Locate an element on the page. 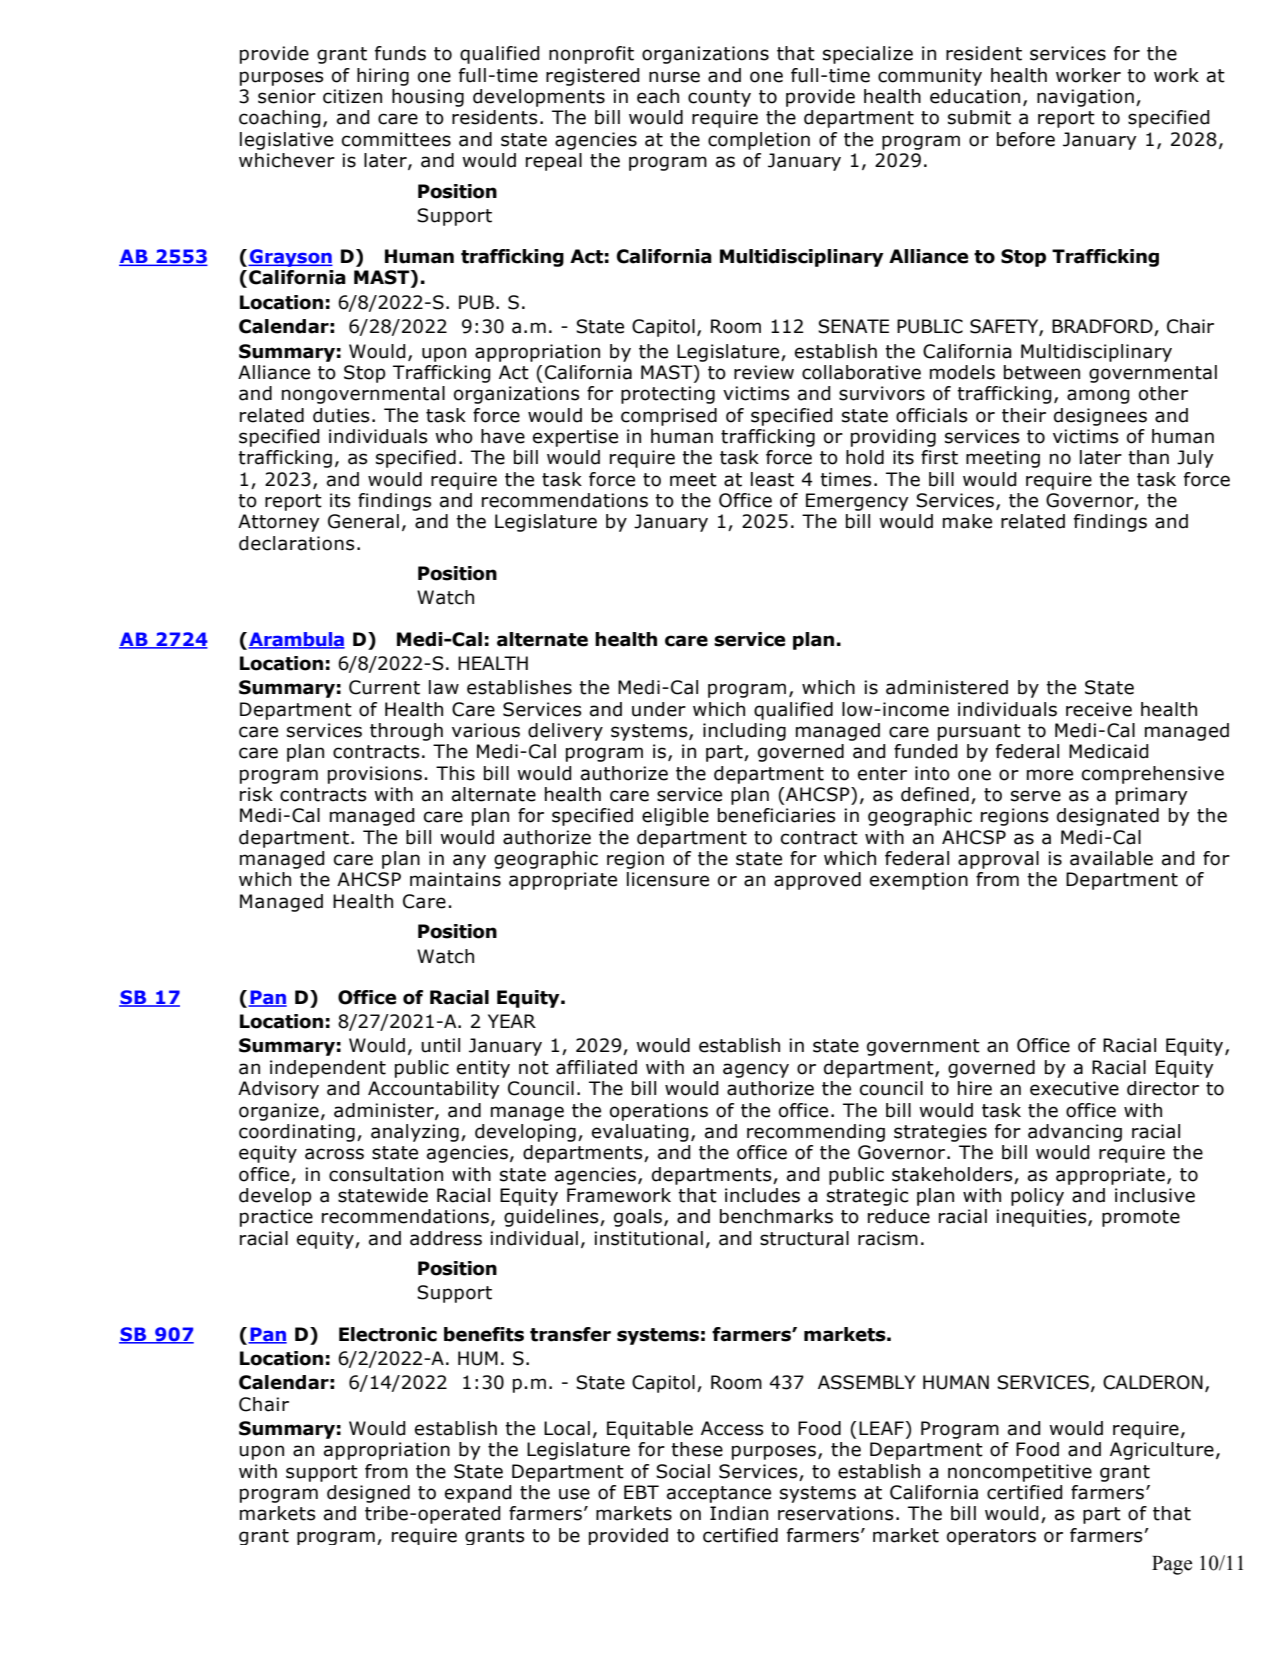  independent is located at coordinates (328, 1069).
